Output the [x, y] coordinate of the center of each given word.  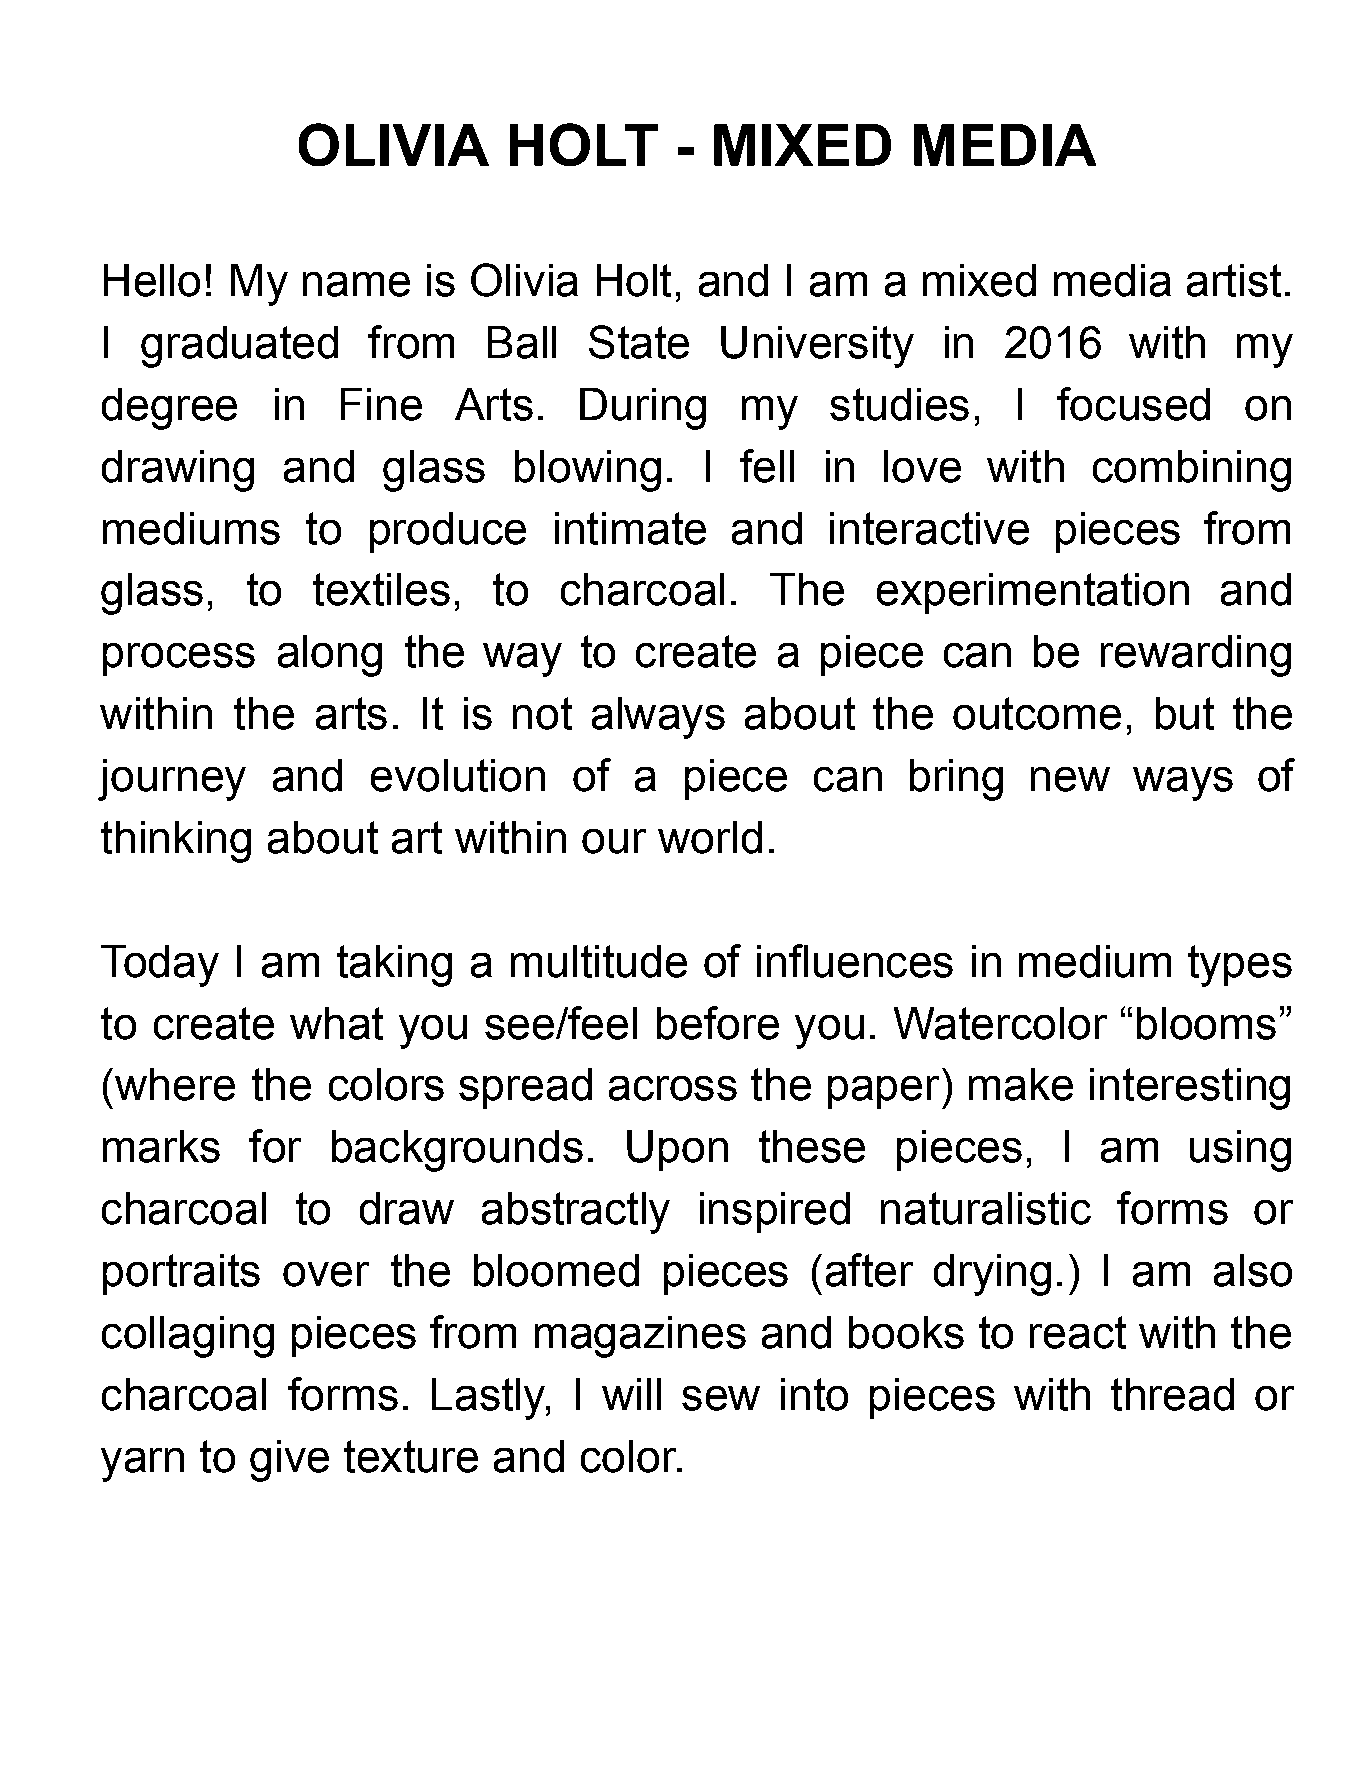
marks [161, 1146]
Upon [677, 1150]
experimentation [1033, 593]
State [639, 342]
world [710, 837]
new [1070, 779]
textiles [381, 589]
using [1240, 1151]
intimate [630, 528]
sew [721, 1398]
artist [1234, 280]
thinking [176, 842]
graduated [239, 347]
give [289, 1461]
